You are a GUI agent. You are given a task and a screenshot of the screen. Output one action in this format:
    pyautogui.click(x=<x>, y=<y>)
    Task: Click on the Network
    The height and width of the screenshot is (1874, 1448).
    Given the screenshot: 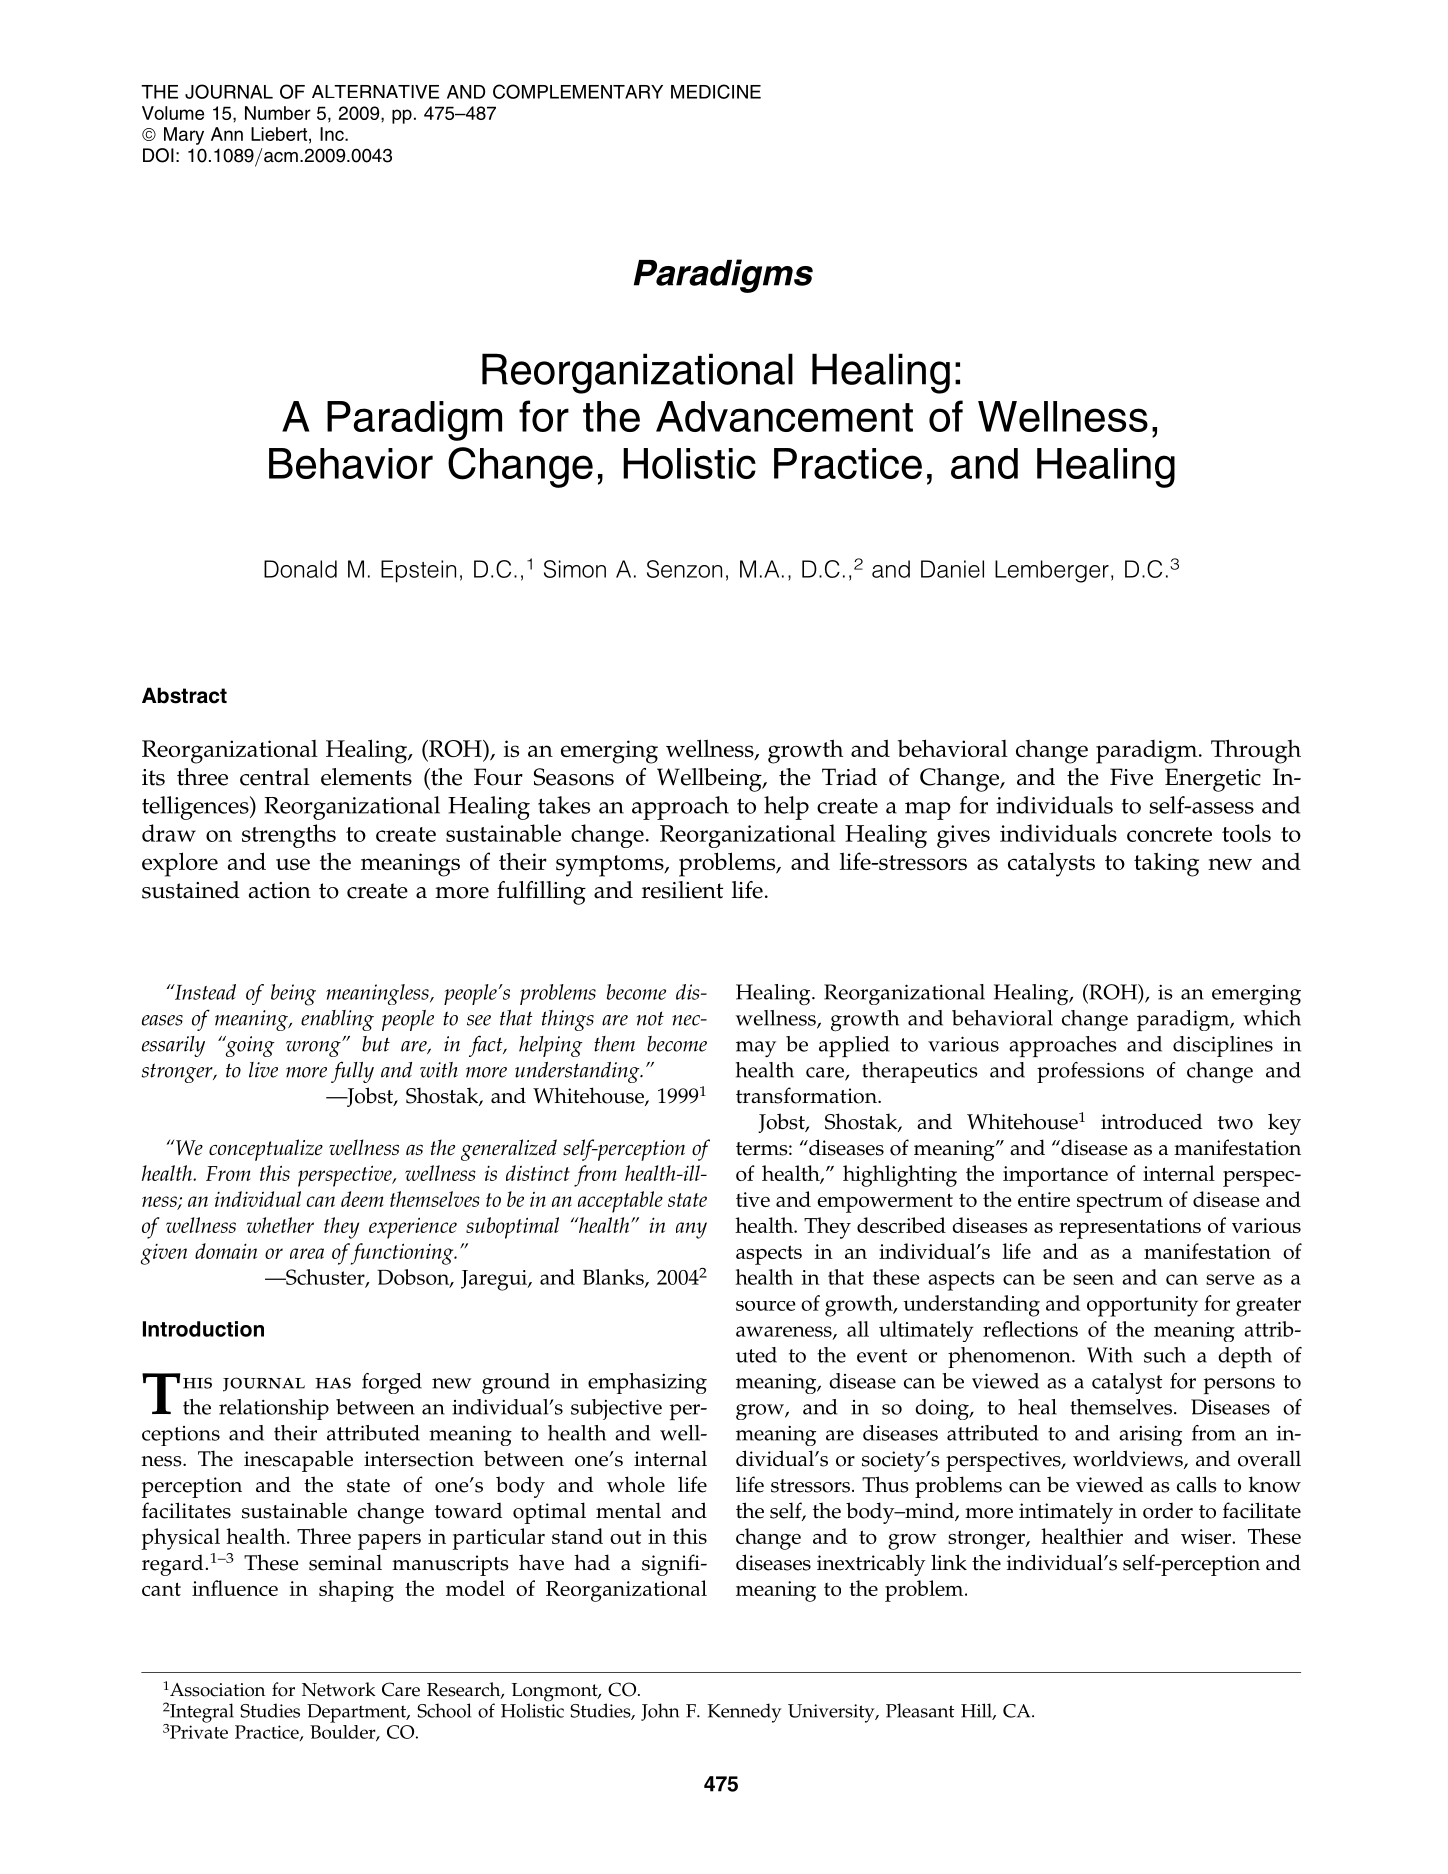 What is the action you would take?
    pyautogui.click(x=339, y=1689)
